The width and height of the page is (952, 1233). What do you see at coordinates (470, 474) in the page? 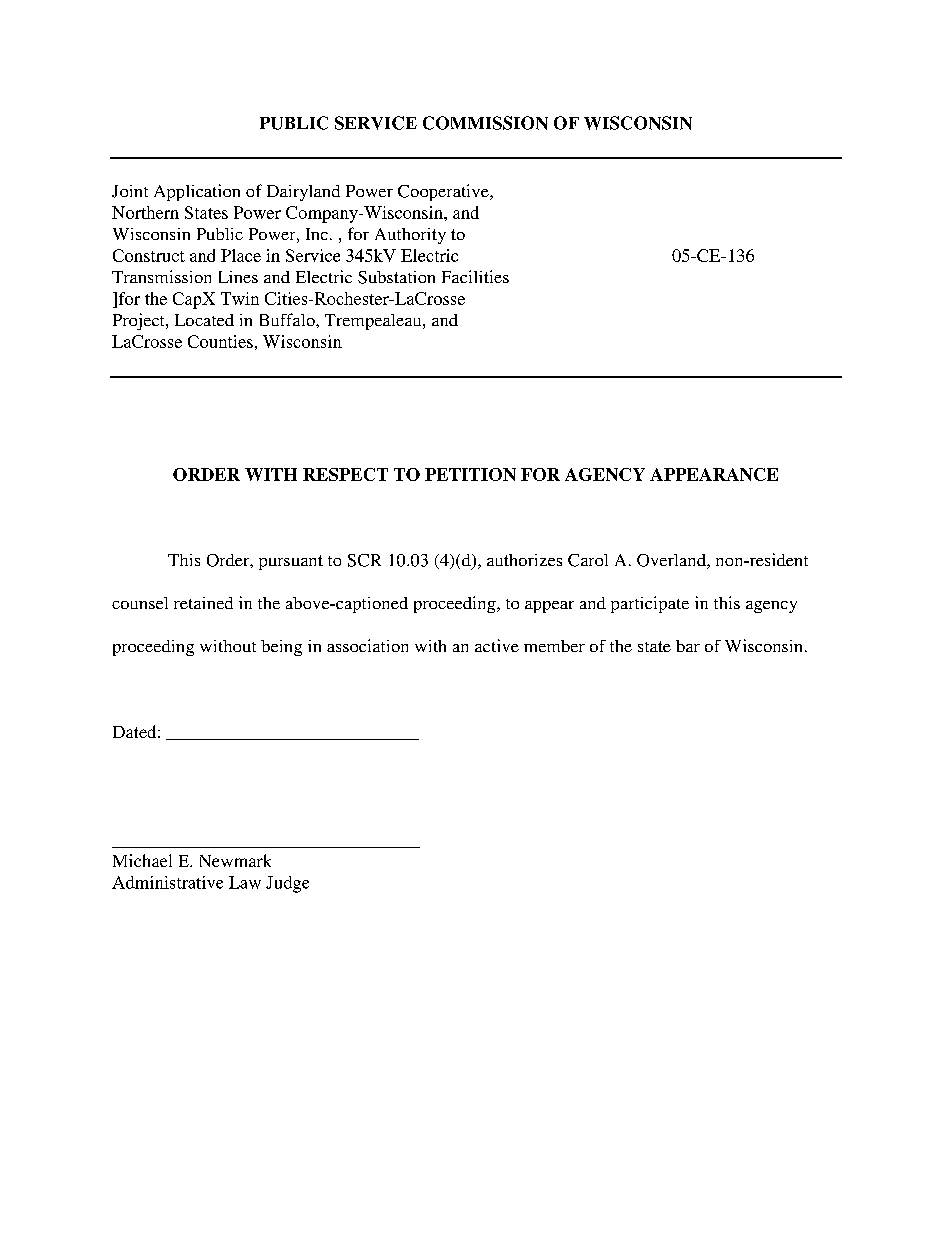
I see `PETITION` at bounding box center [470, 474].
